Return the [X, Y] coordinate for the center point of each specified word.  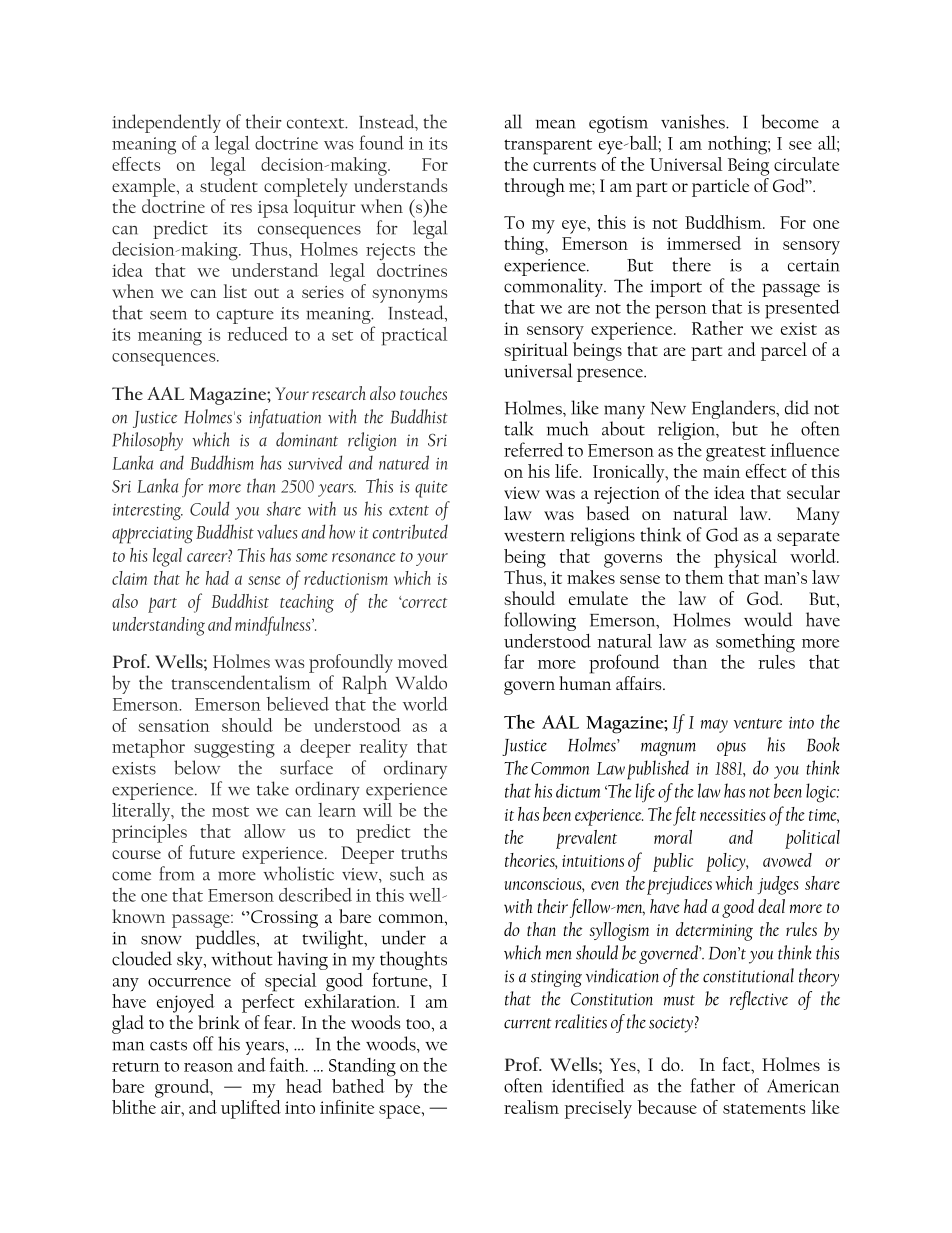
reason [208, 1067]
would [768, 619]
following [540, 623]
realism [531, 1107]
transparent [548, 147]
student [229, 185]
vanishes [694, 121]
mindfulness [274, 626]
